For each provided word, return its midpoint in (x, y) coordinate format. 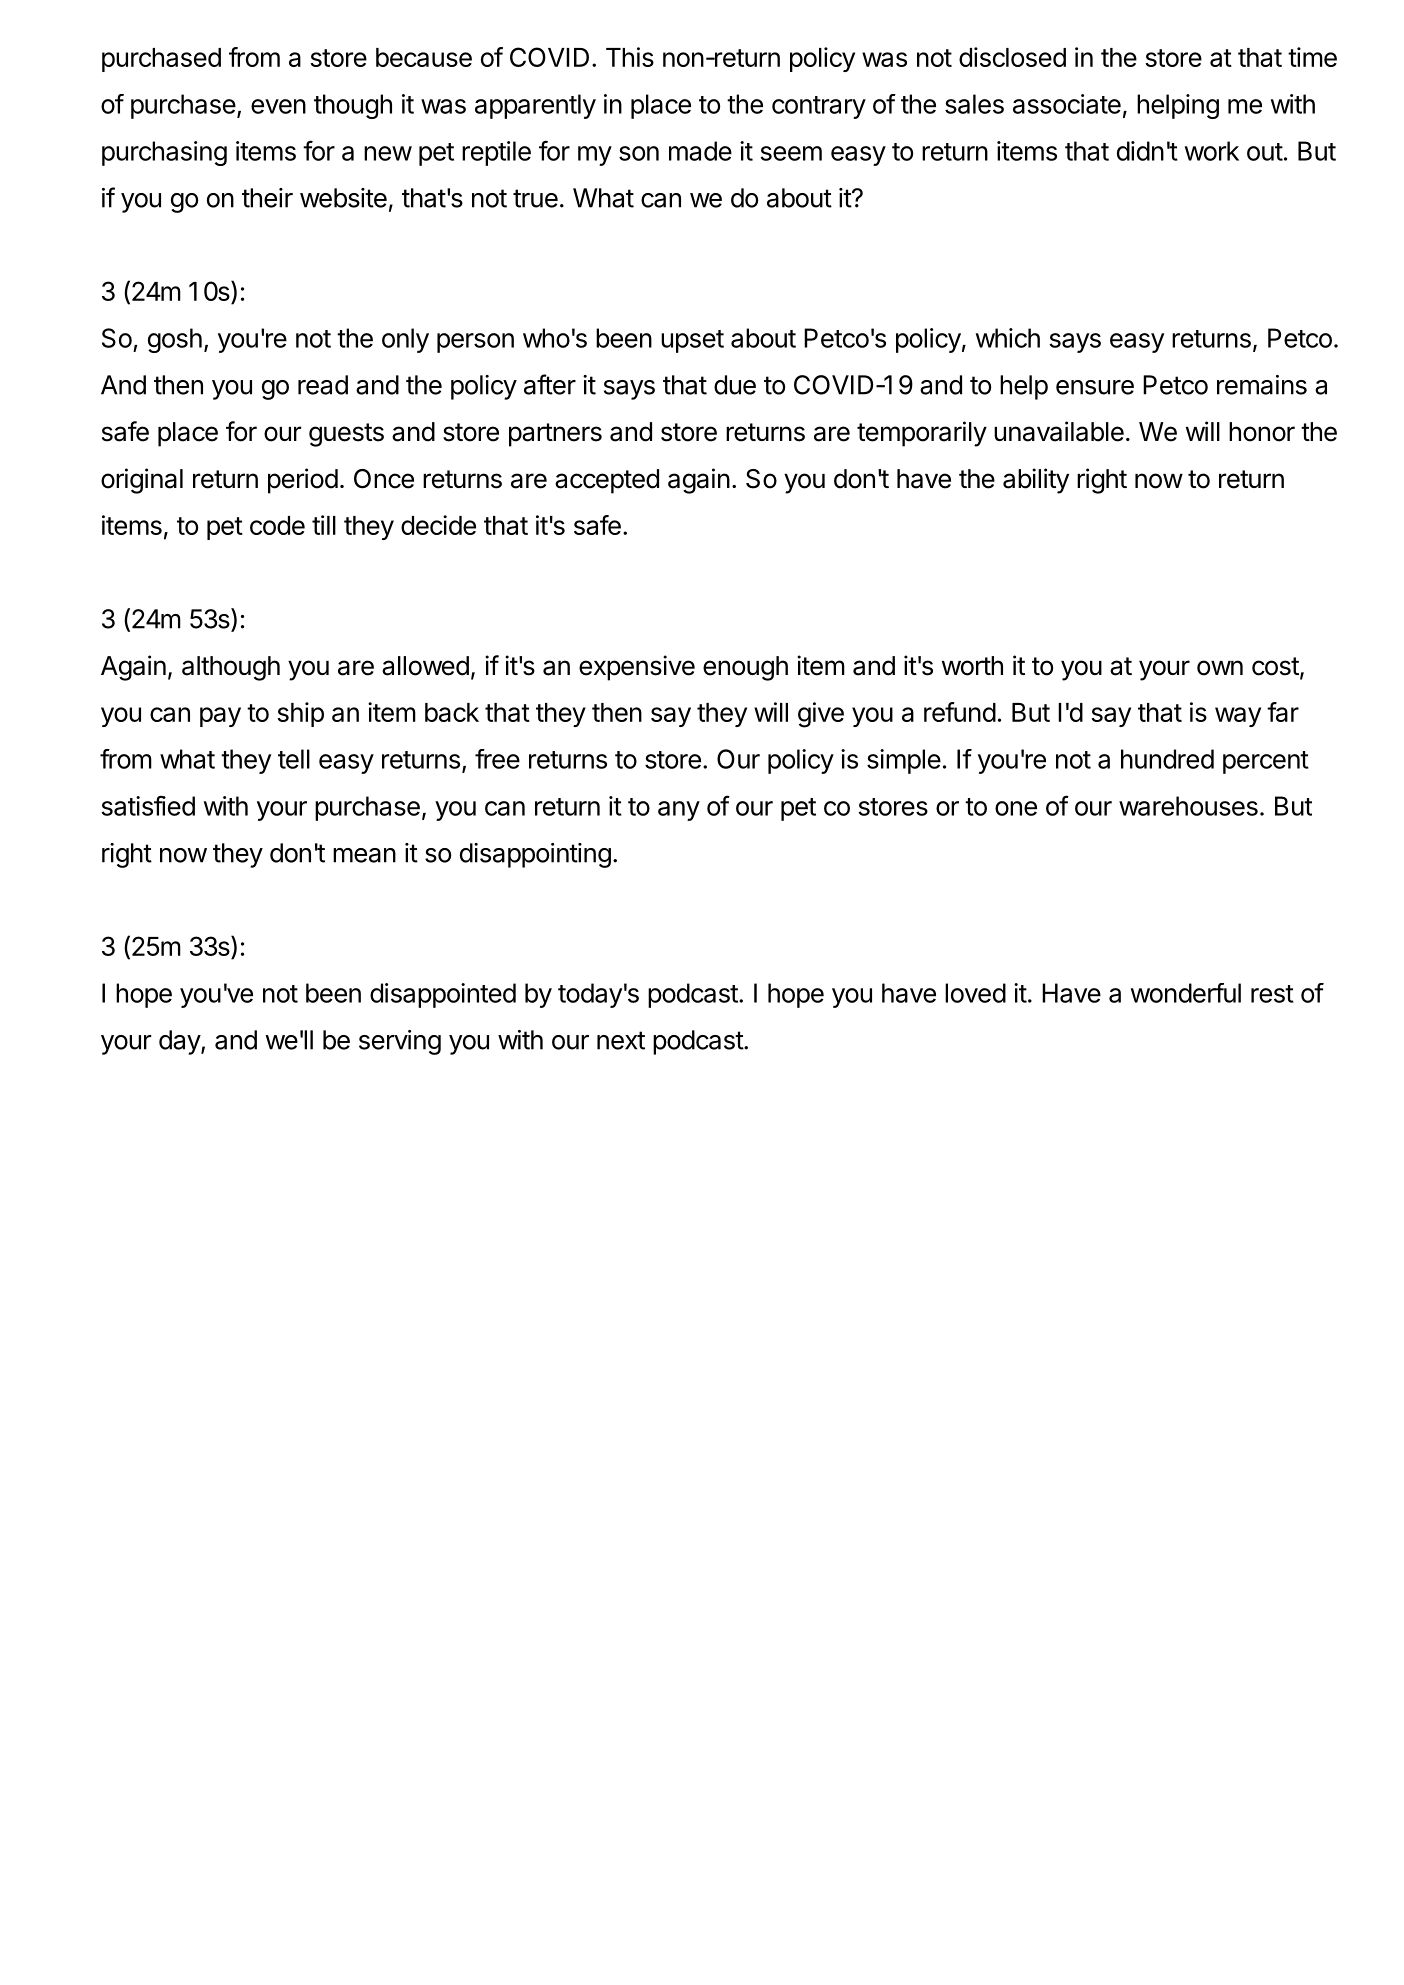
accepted (607, 481)
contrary (819, 107)
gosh (175, 340)
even (278, 106)
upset (692, 341)
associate (1067, 104)
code (277, 525)
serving (400, 1042)
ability (1036, 481)
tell (294, 759)
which (1008, 338)
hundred (1167, 759)
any (679, 811)
